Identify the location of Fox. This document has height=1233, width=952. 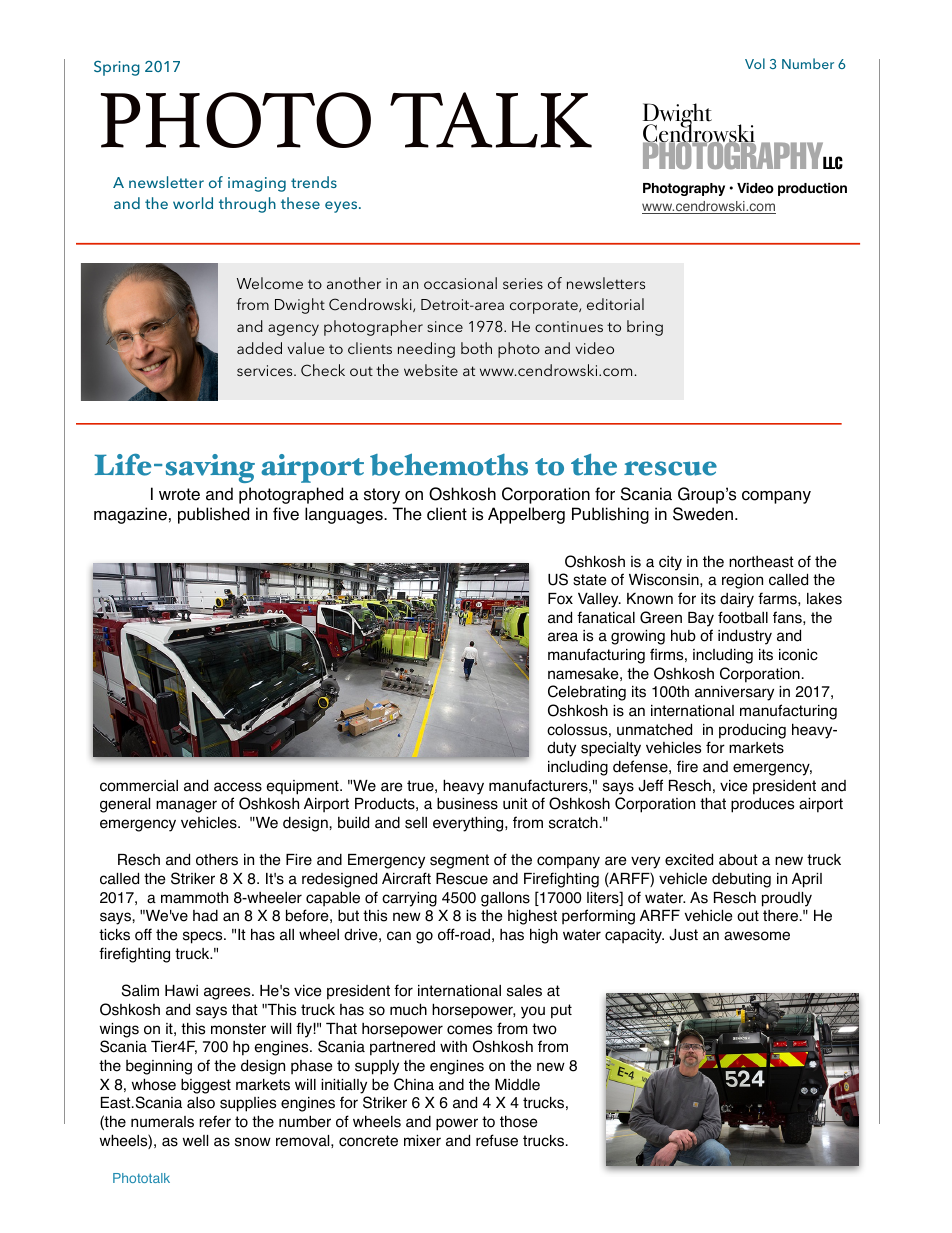
(560, 599).
